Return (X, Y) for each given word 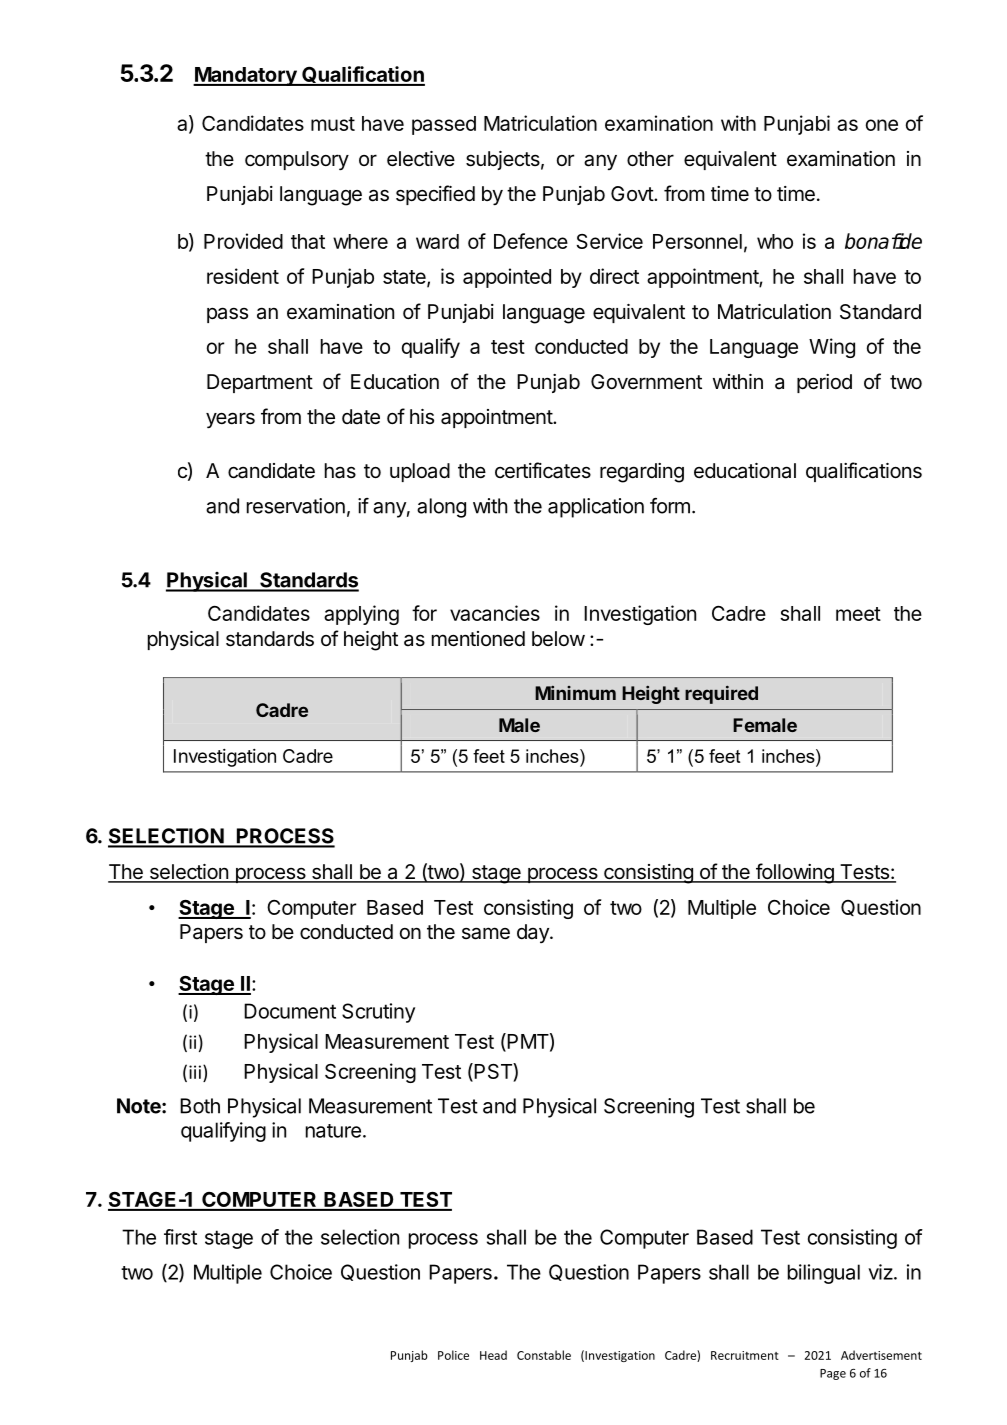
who (775, 241)
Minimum (575, 693)
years (230, 420)
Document (290, 1011)
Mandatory (246, 76)
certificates (543, 470)
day (534, 933)
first (180, 1237)
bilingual (824, 1274)
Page (833, 1374)
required (721, 694)
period (824, 383)
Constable (544, 1355)
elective (421, 159)
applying (361, 615)
